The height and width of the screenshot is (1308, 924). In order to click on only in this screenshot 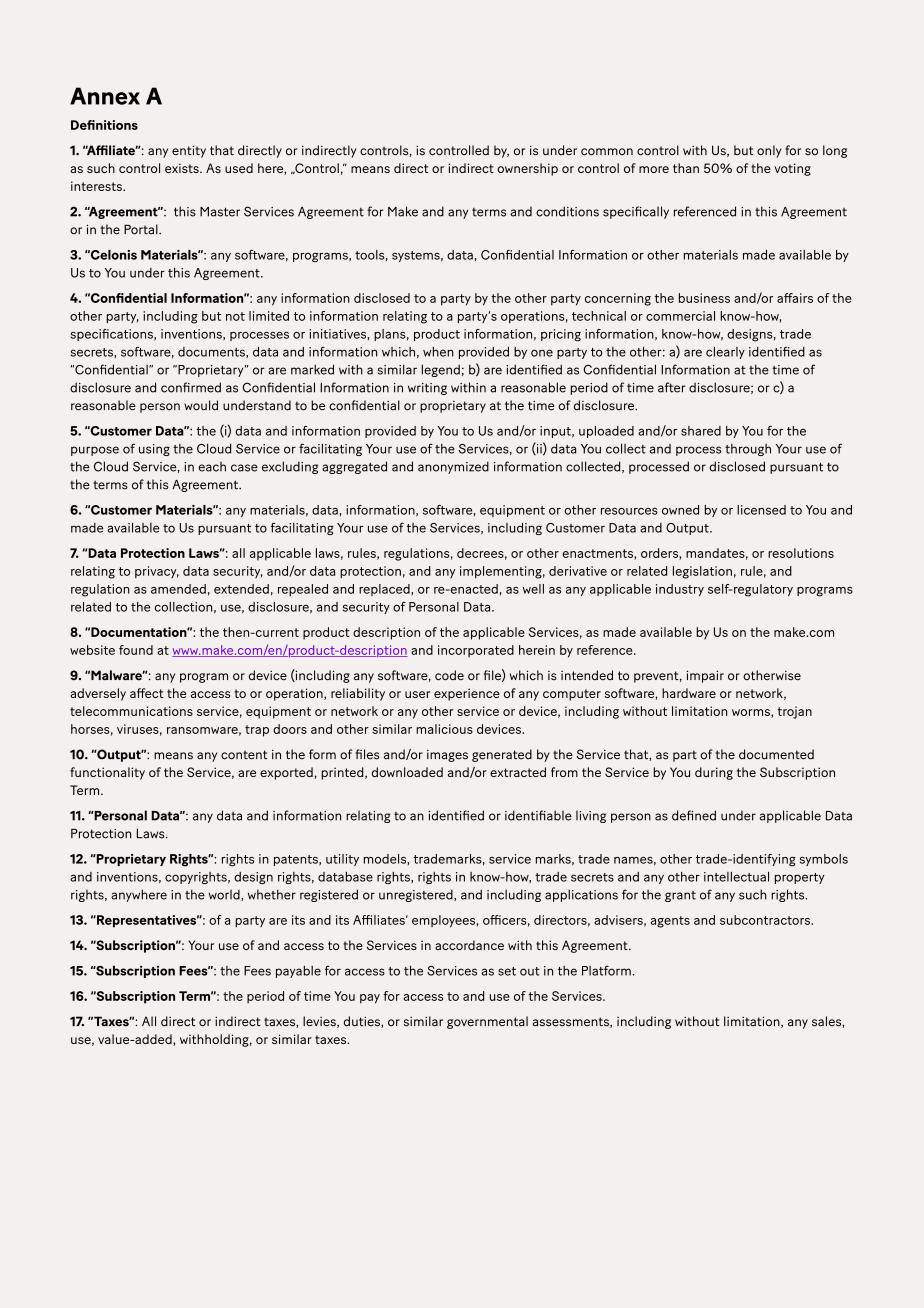, I will do `click(769, 151)`.
